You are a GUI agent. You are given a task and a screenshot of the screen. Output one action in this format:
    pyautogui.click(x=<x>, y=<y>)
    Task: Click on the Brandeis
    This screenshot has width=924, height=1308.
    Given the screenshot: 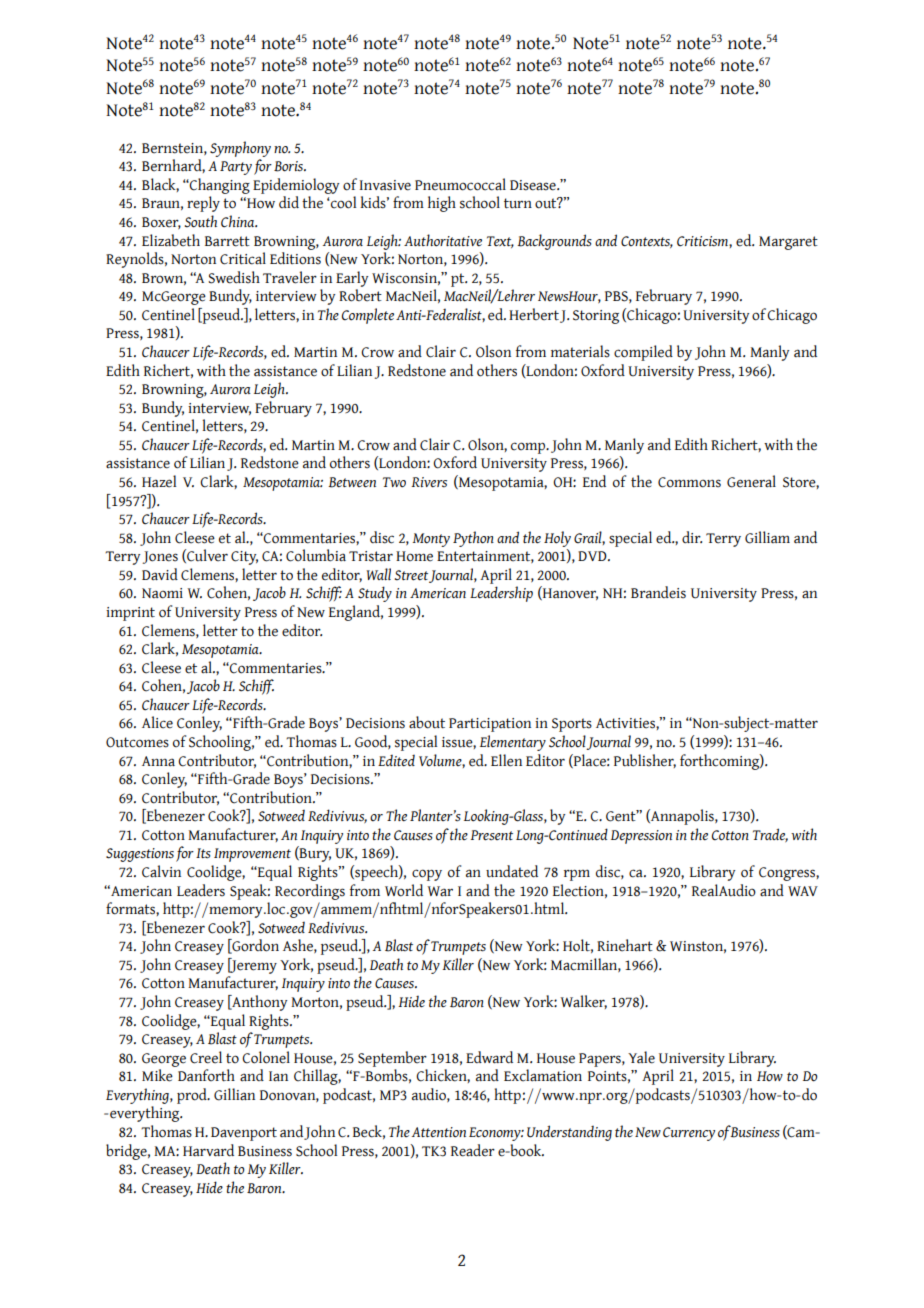 What is the action you would take?
    pyautogui.click(x=658, y=592)
